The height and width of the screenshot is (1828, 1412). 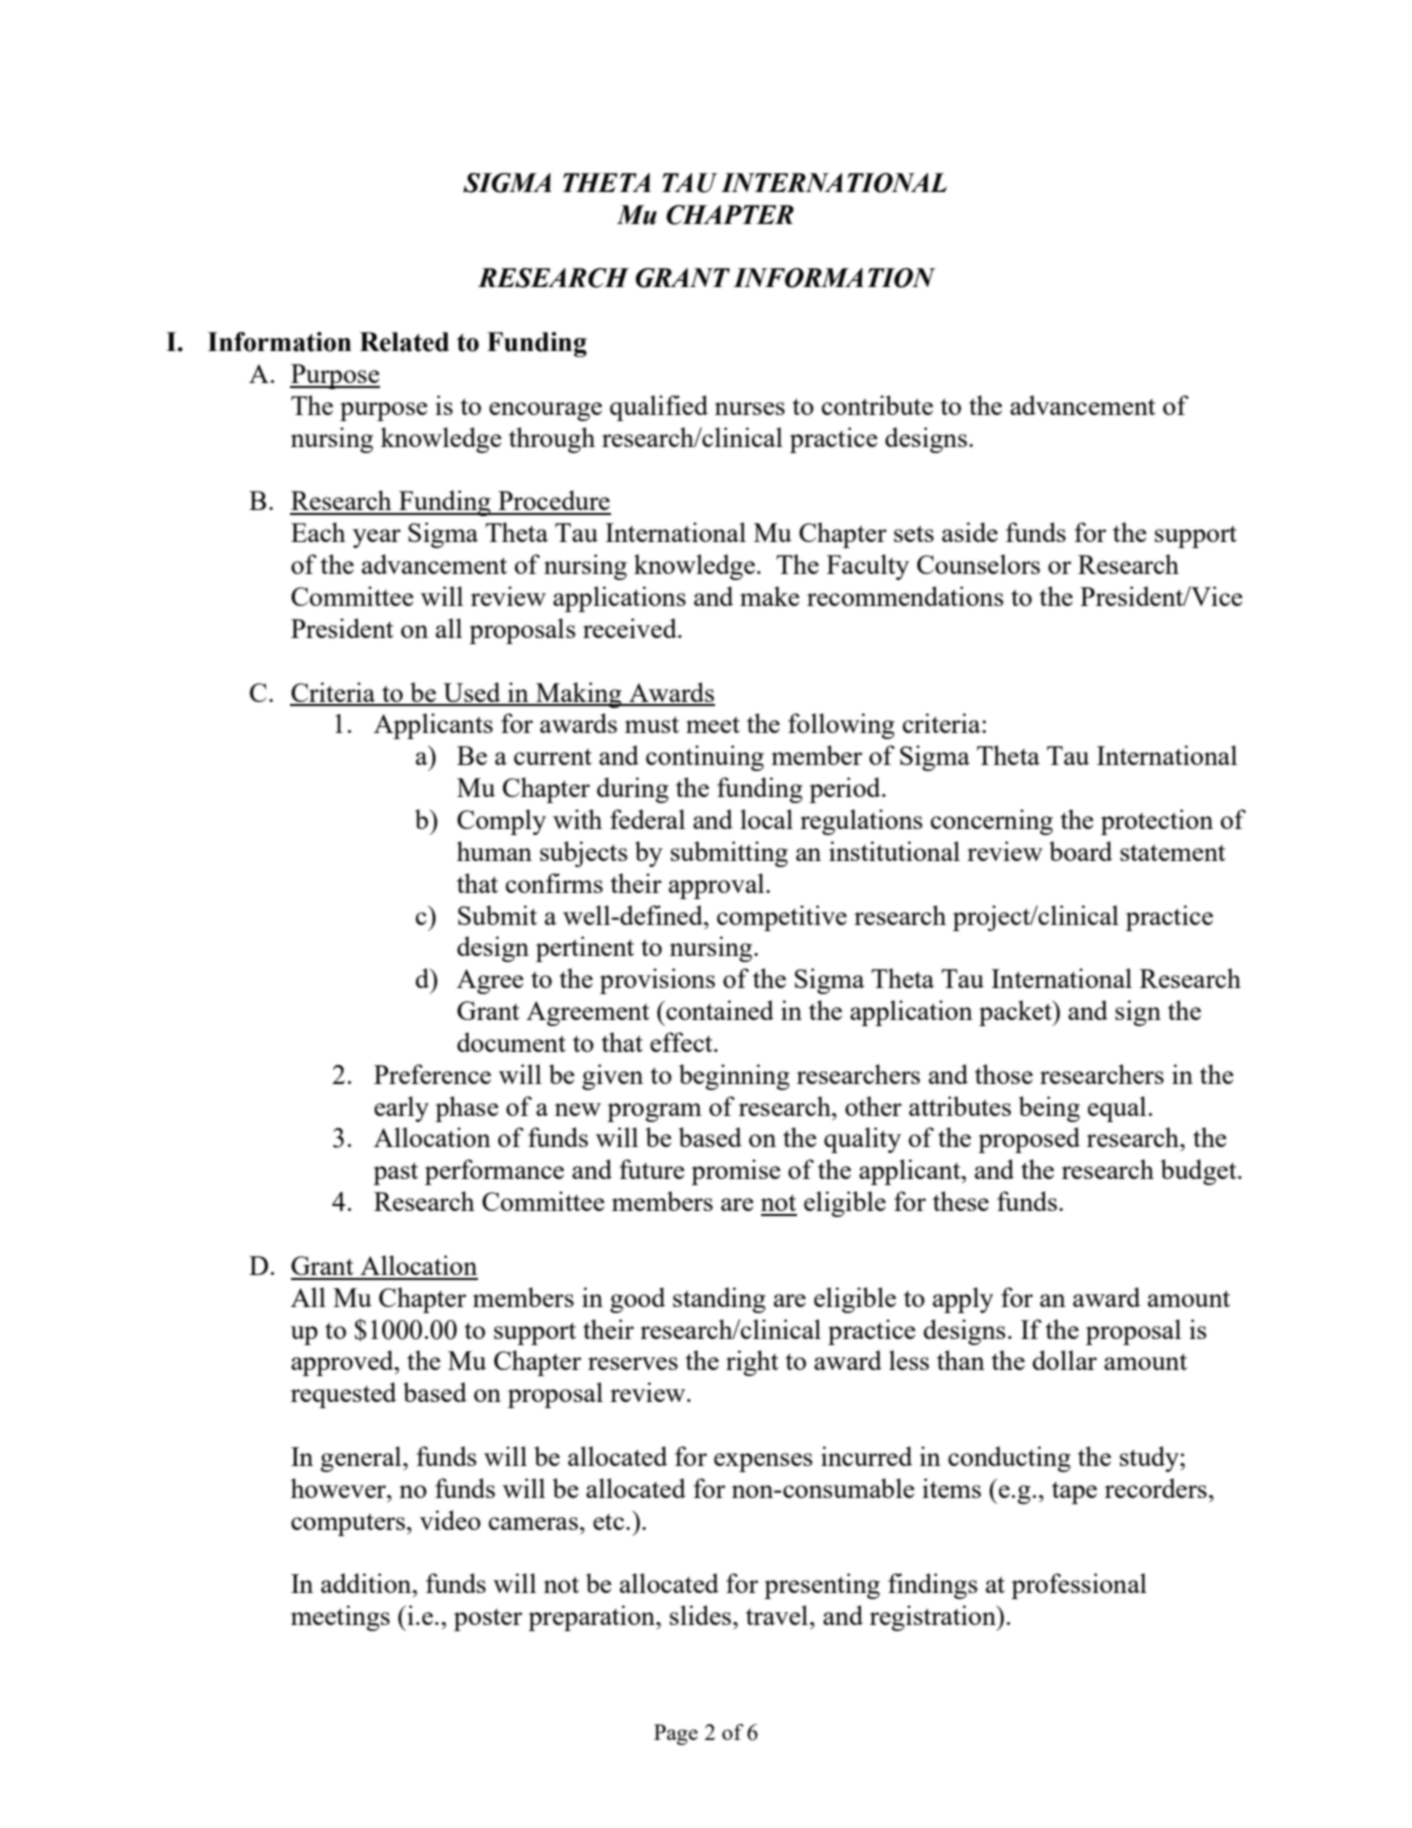 I want to click on contribute, so click(x=877, y=405).
